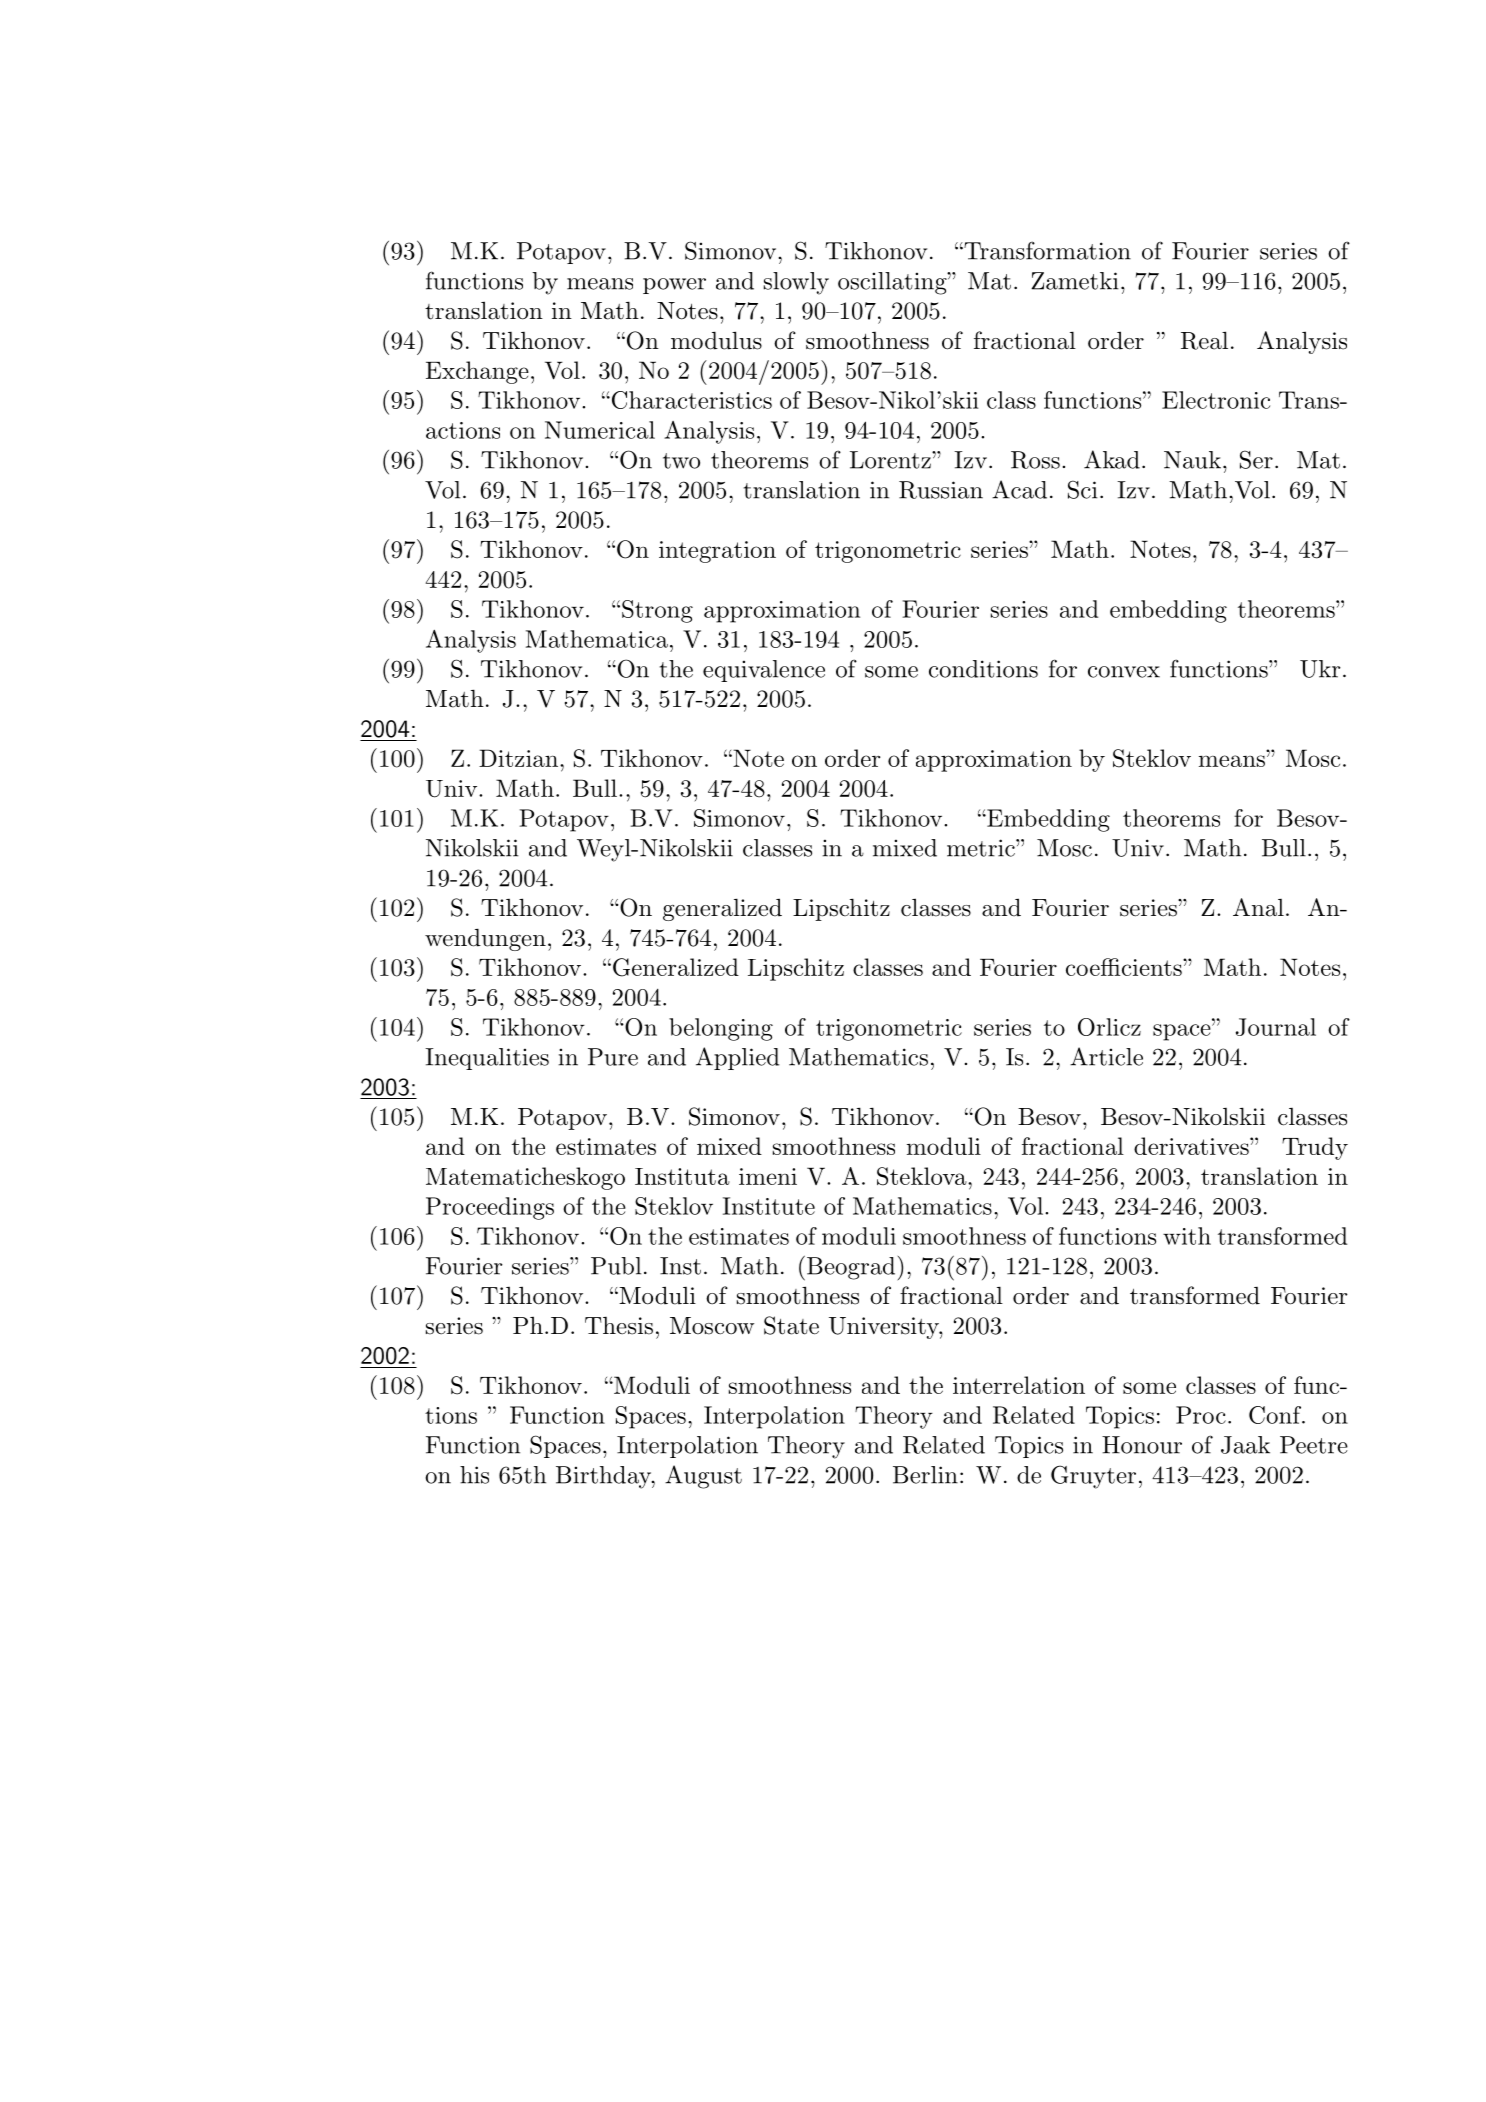 This screenshot has width=1486, height=2102. I want to click on Conf, so click(1276, 1415).
